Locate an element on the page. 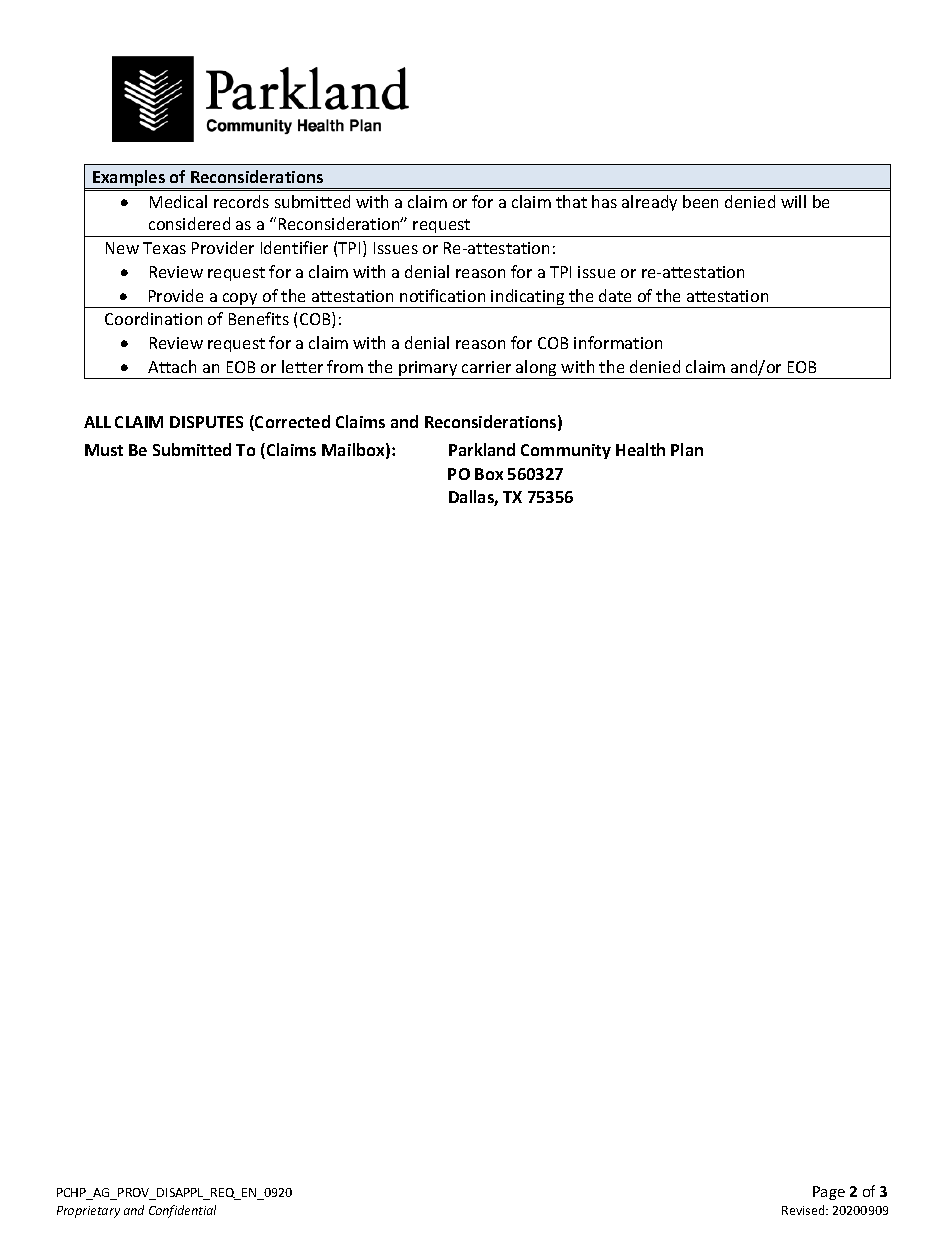  been is located at coordinates (700, 201).
